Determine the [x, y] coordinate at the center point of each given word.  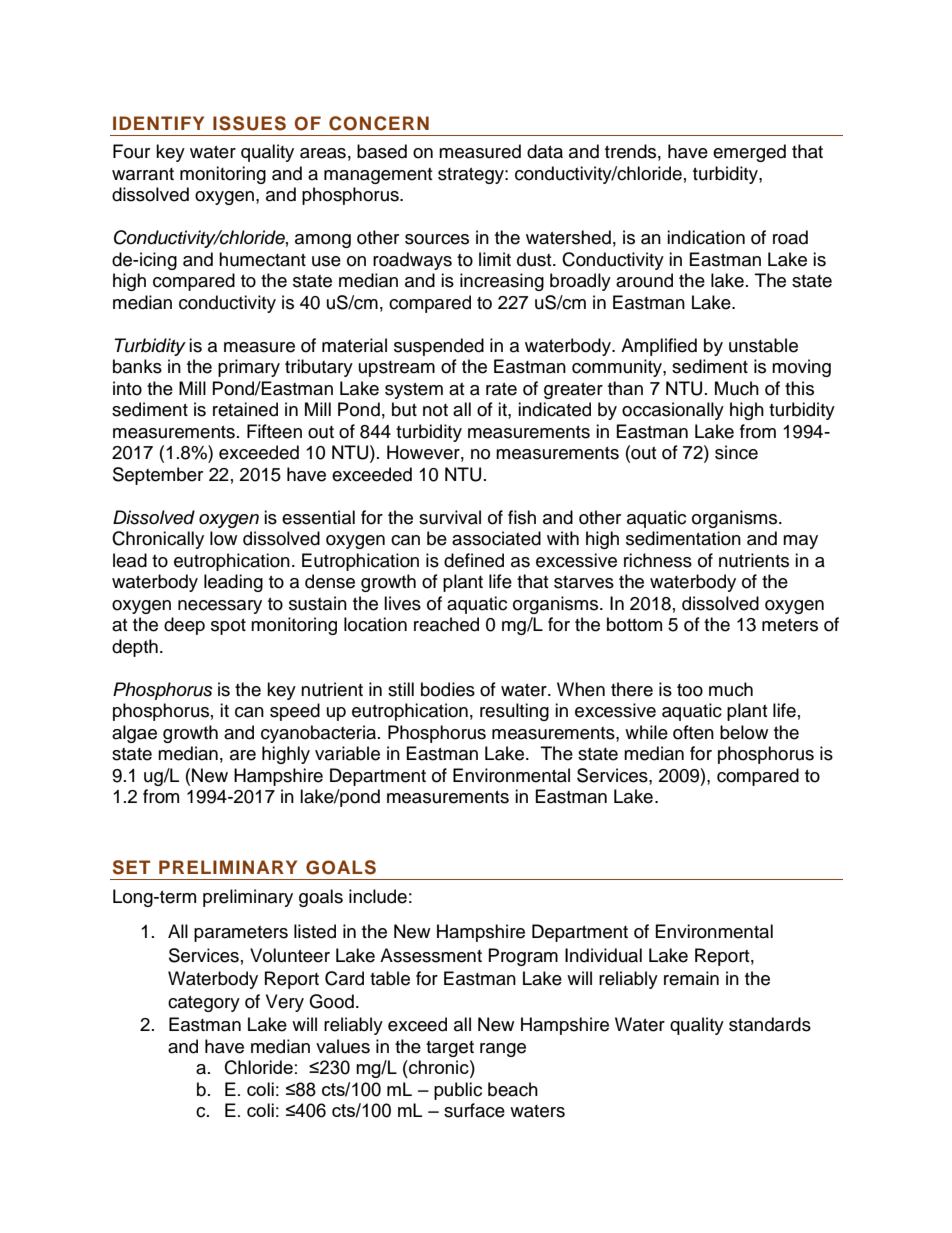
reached [446, 624]
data [545, 151]
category [204, 1004]
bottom [634, 624]
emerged [749, 153]
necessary [220, 607]
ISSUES [249, 123]
